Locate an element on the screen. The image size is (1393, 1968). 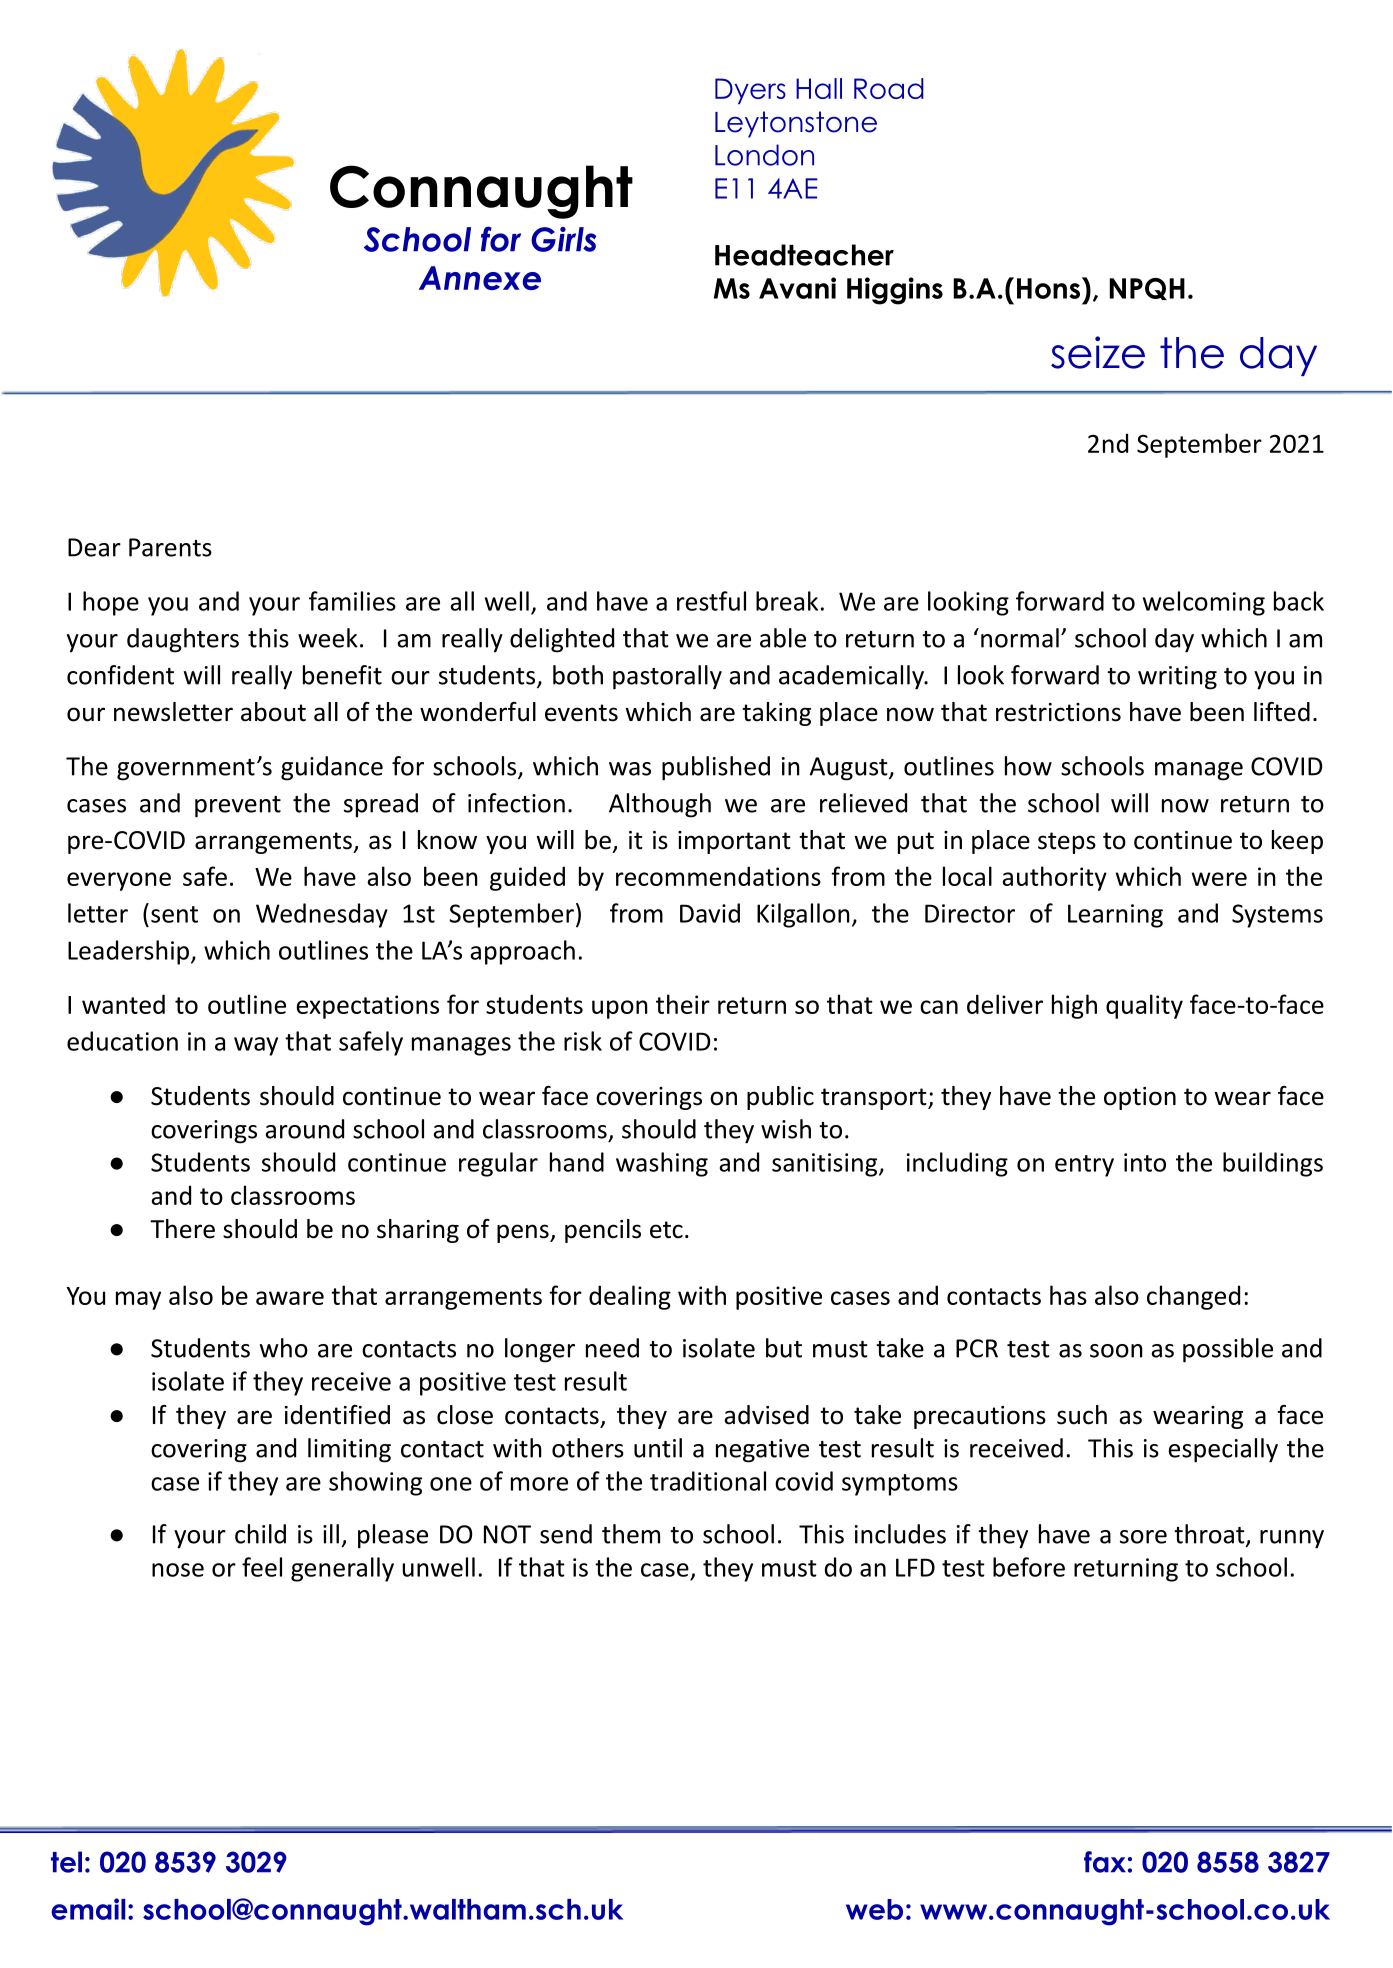
their is located at coordinates (683, 1004).
